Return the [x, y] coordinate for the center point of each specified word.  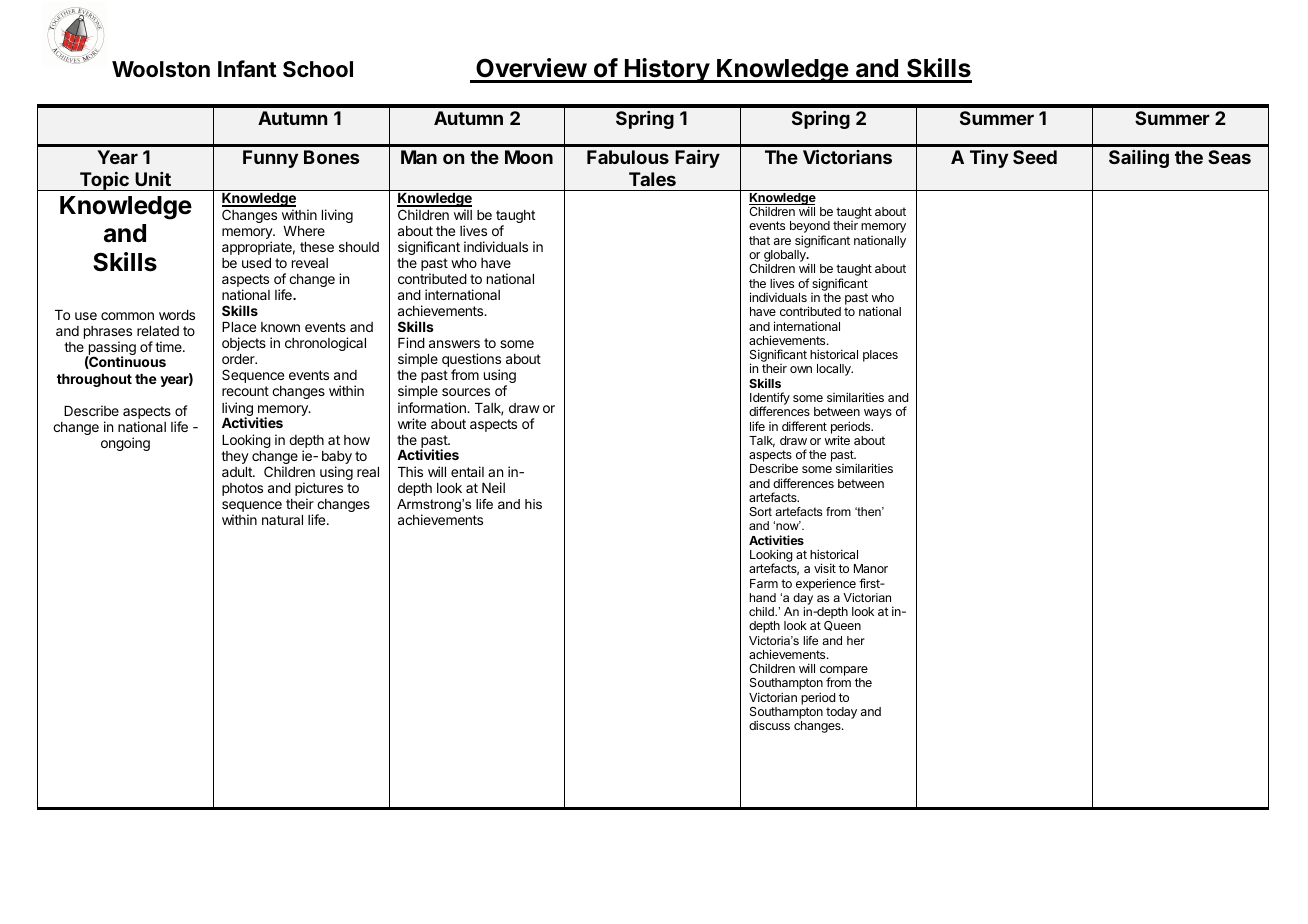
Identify [770, 400]
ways [878, 414]
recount [245, 391]
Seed [1035, 157]
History [667, 70]
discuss [769, 725]
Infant [247, 69]
